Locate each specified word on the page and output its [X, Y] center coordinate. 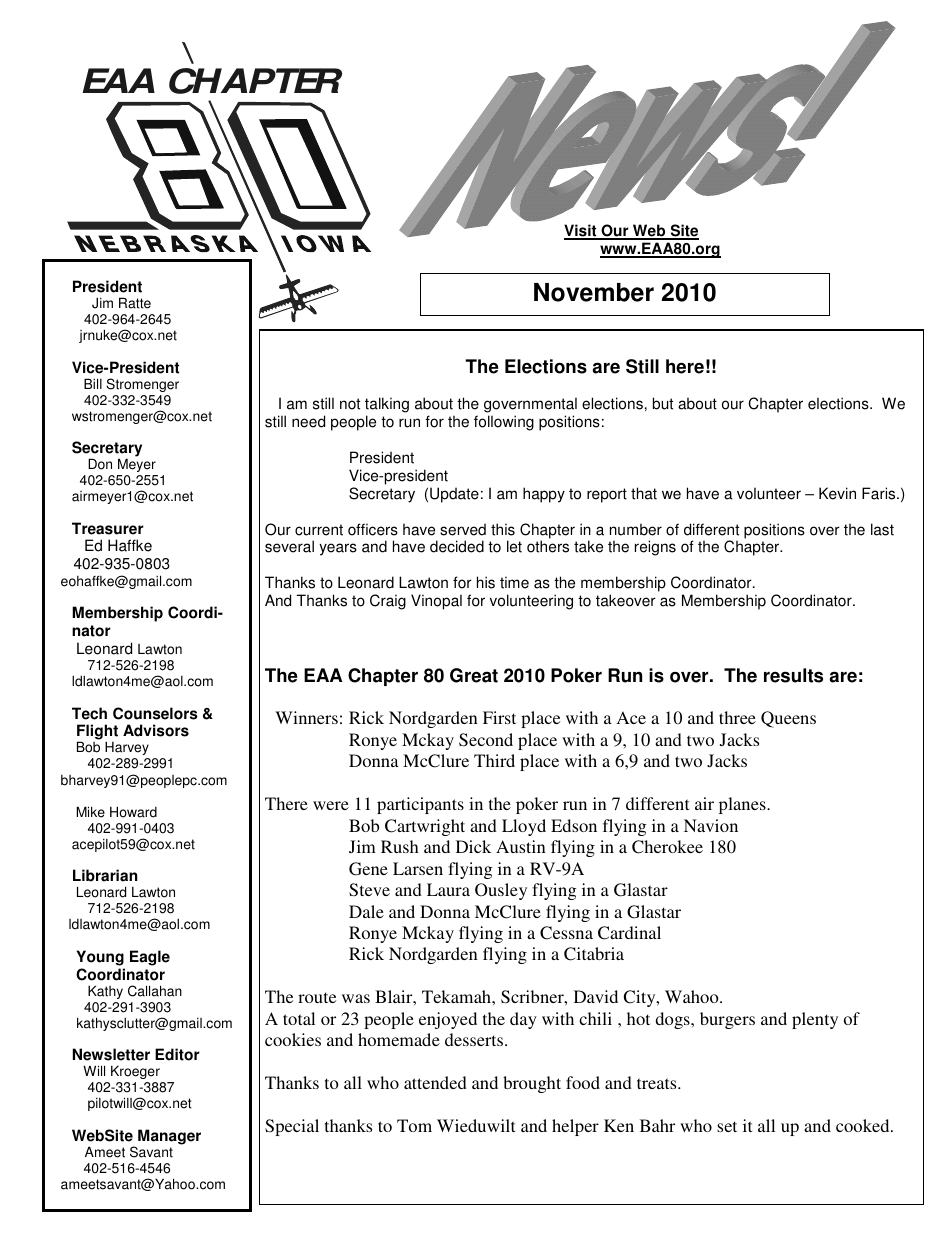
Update [454, 495]
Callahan [155, 991]
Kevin [837, 493]
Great [474, 675]
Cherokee [667, 847]
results [793, 675]
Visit [581, 231]
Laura [448, 889]
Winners [306, 717]
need [308, 421]
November [594, 292]
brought [532, 1084]
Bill [93, 383]
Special [292, 1127]
